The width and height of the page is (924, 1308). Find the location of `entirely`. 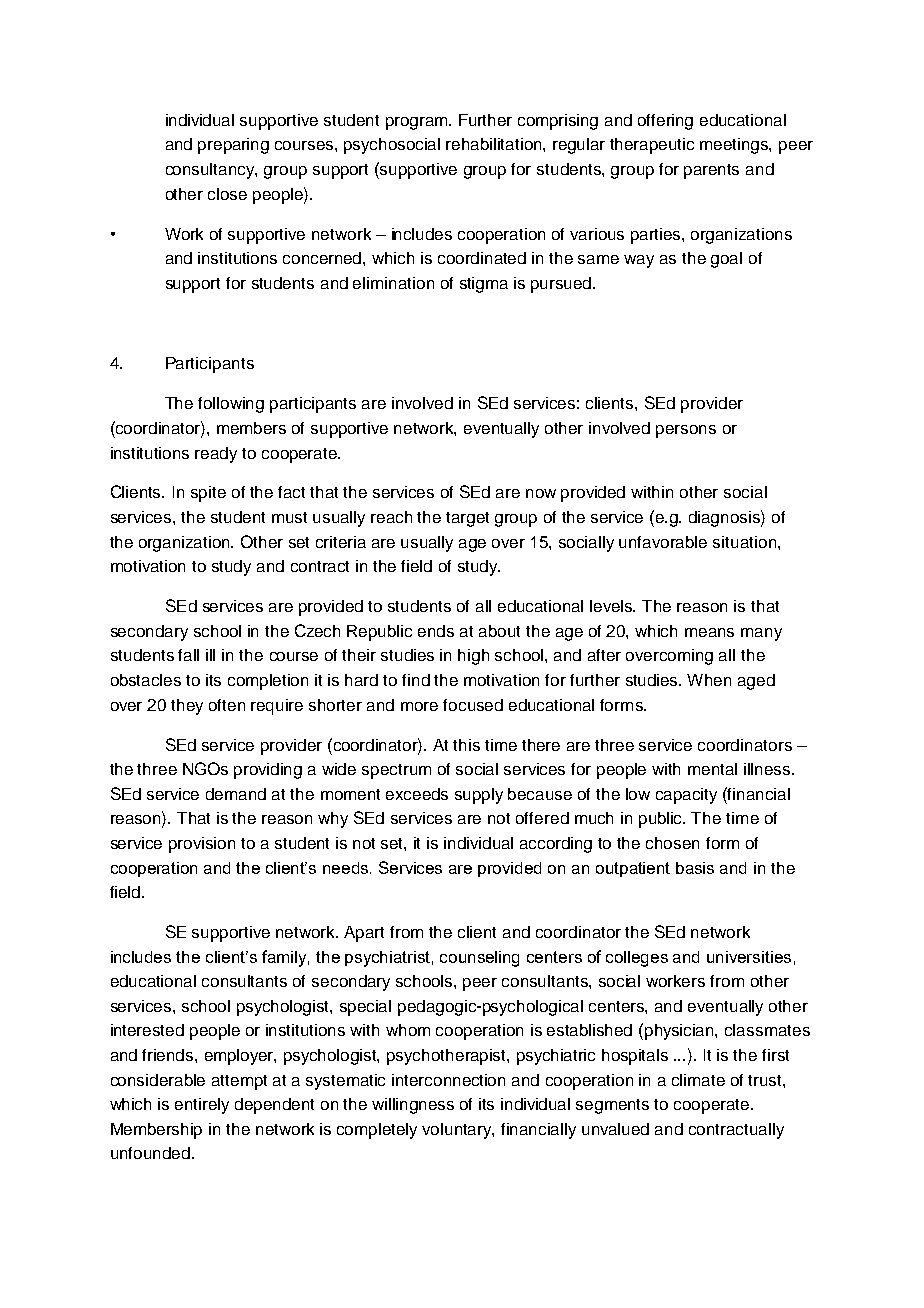

entirely is located at coordinates (202, 1106).
